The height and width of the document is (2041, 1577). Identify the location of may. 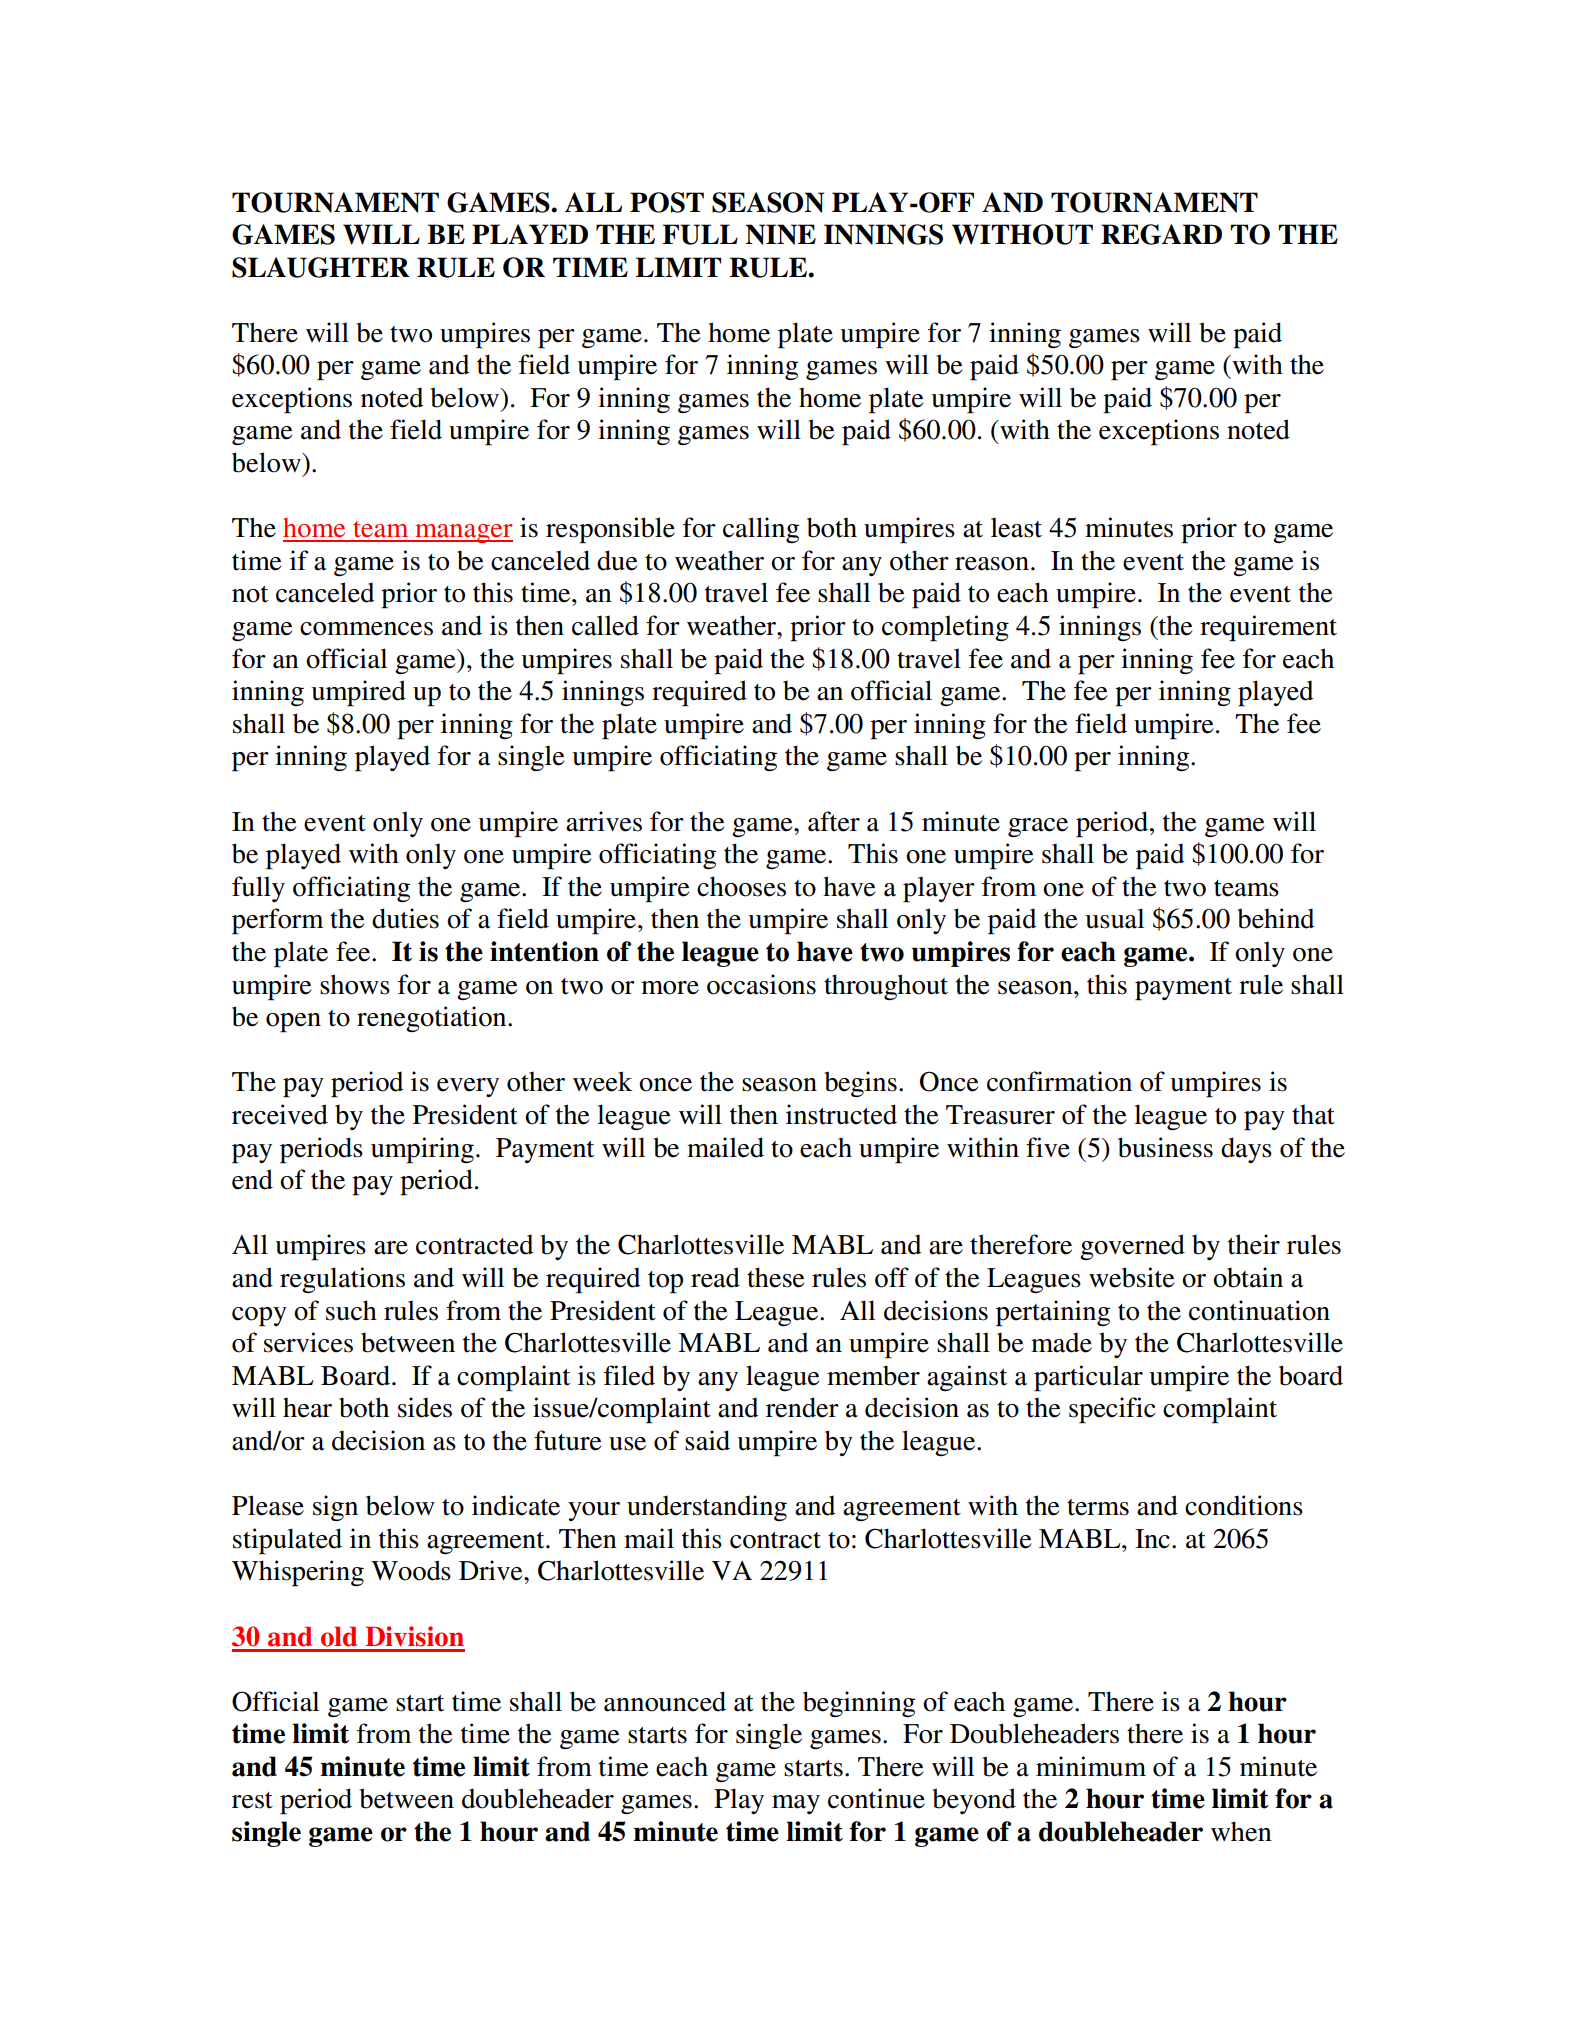
(796, 1804).
